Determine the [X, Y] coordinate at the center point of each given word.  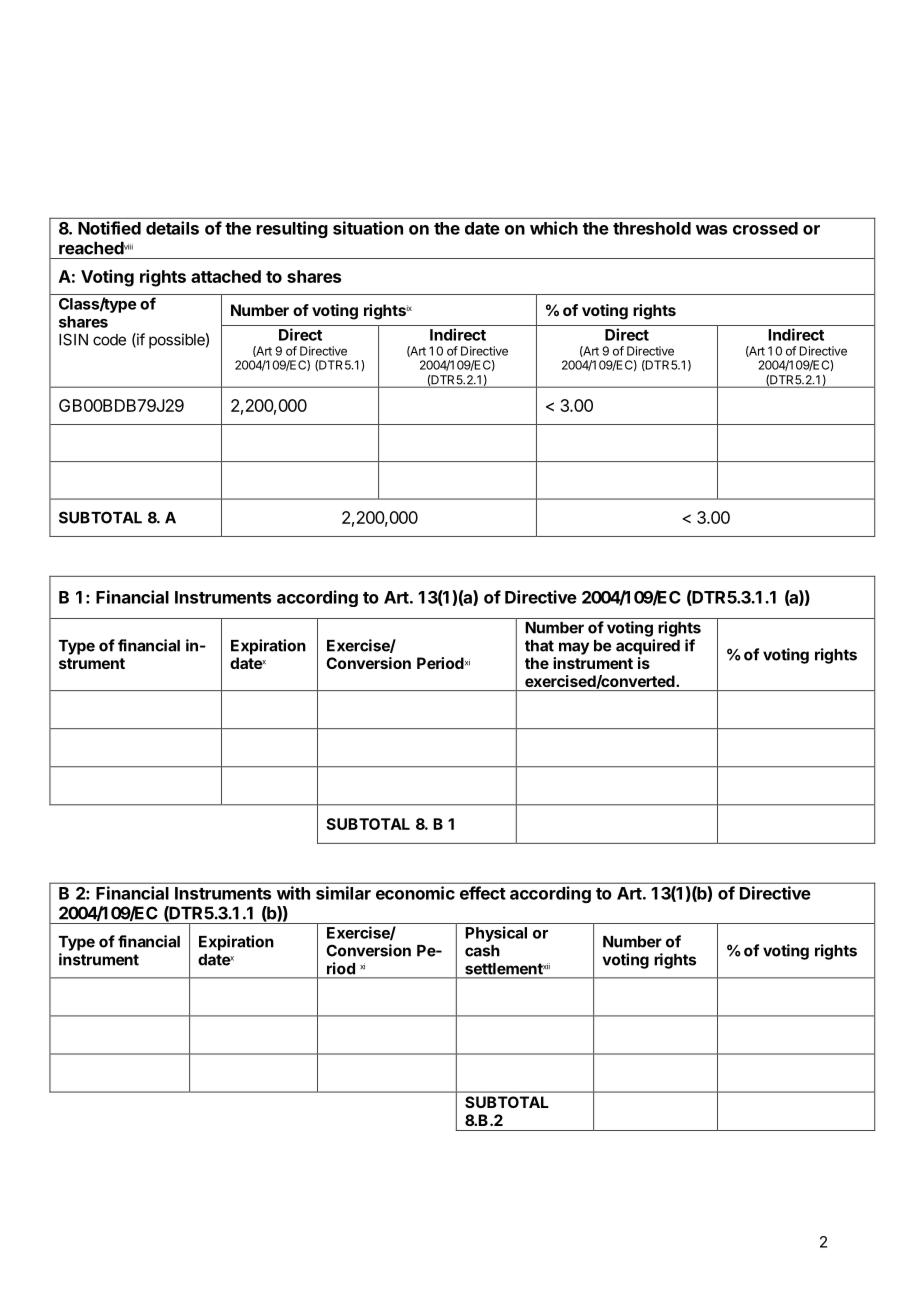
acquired [648, 647]
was [711, 230]
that [539, 646]
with [293, 893]
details [172, 228]
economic [415, 893]
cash [482, 951]
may [574, 648]
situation [368, 228]
